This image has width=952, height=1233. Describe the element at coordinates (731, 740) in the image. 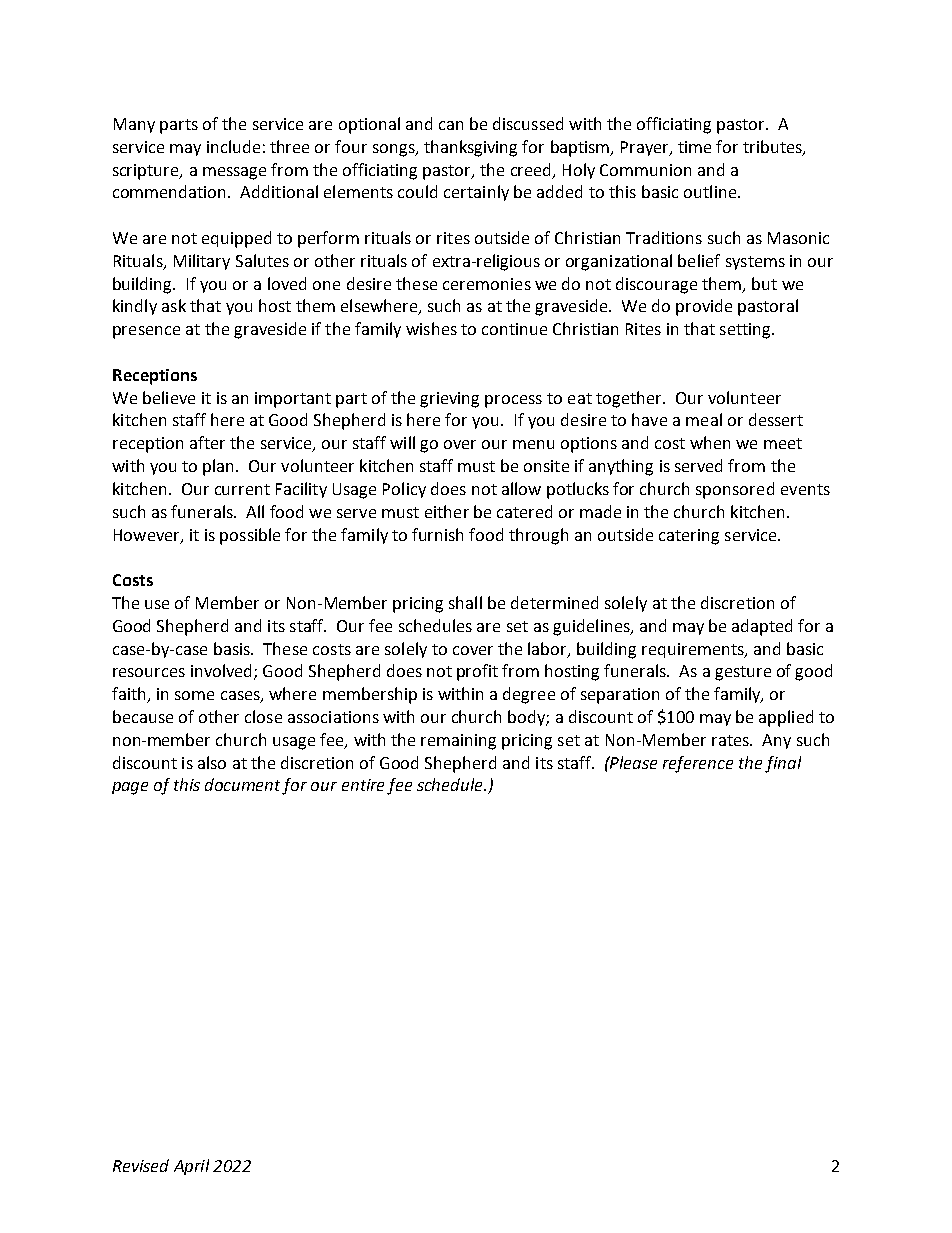

I see `rates` at that location.
